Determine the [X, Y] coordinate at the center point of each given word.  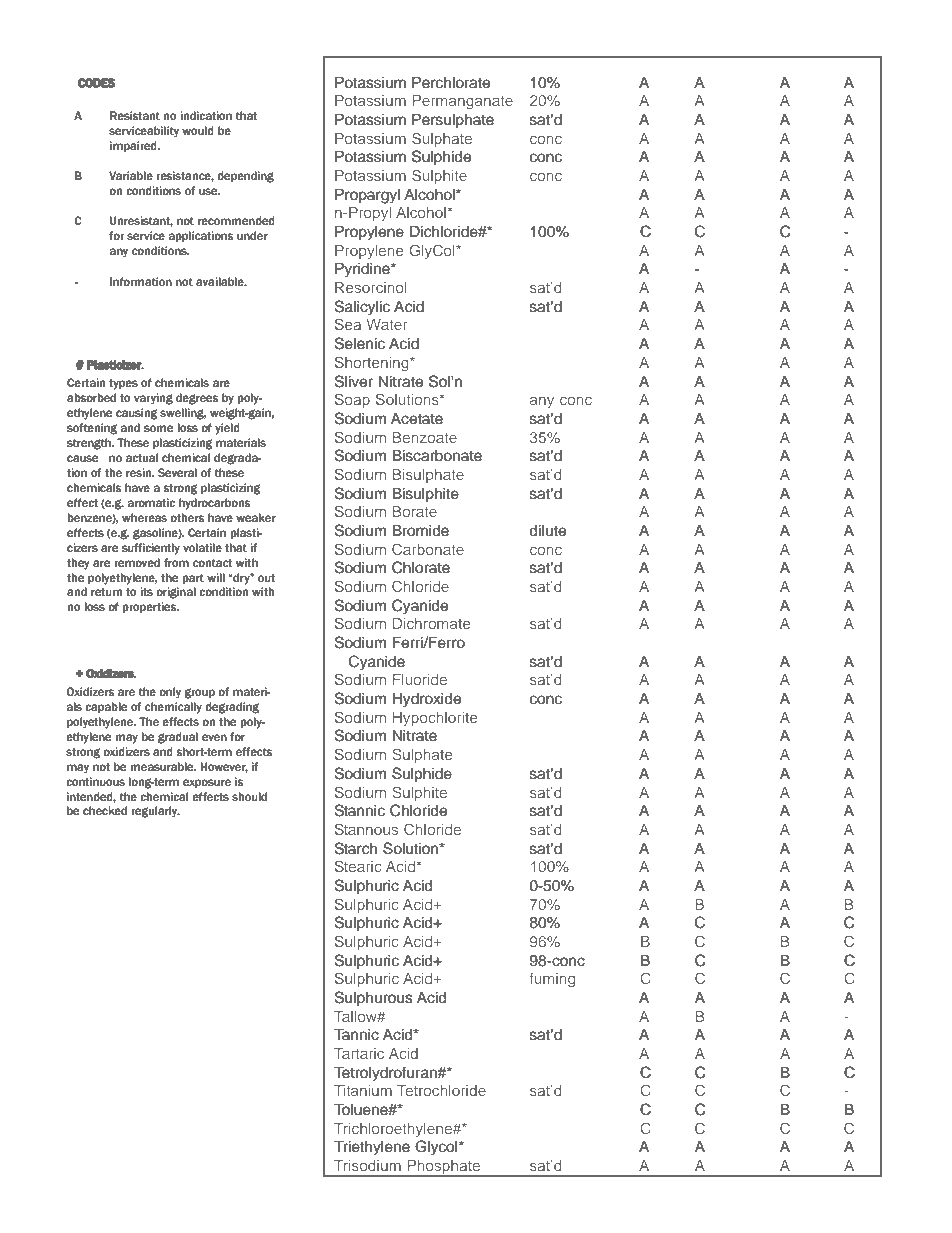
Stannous [366, 829]
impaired [134, 146]
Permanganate [462, 102]
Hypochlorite [435, 719]
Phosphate [444, 1168]
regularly [155, 812]
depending [245, 177]
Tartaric [359, 1053]
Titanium [363, 1090]
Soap [352, 400]
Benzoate [425, 437]
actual [142, 457]
